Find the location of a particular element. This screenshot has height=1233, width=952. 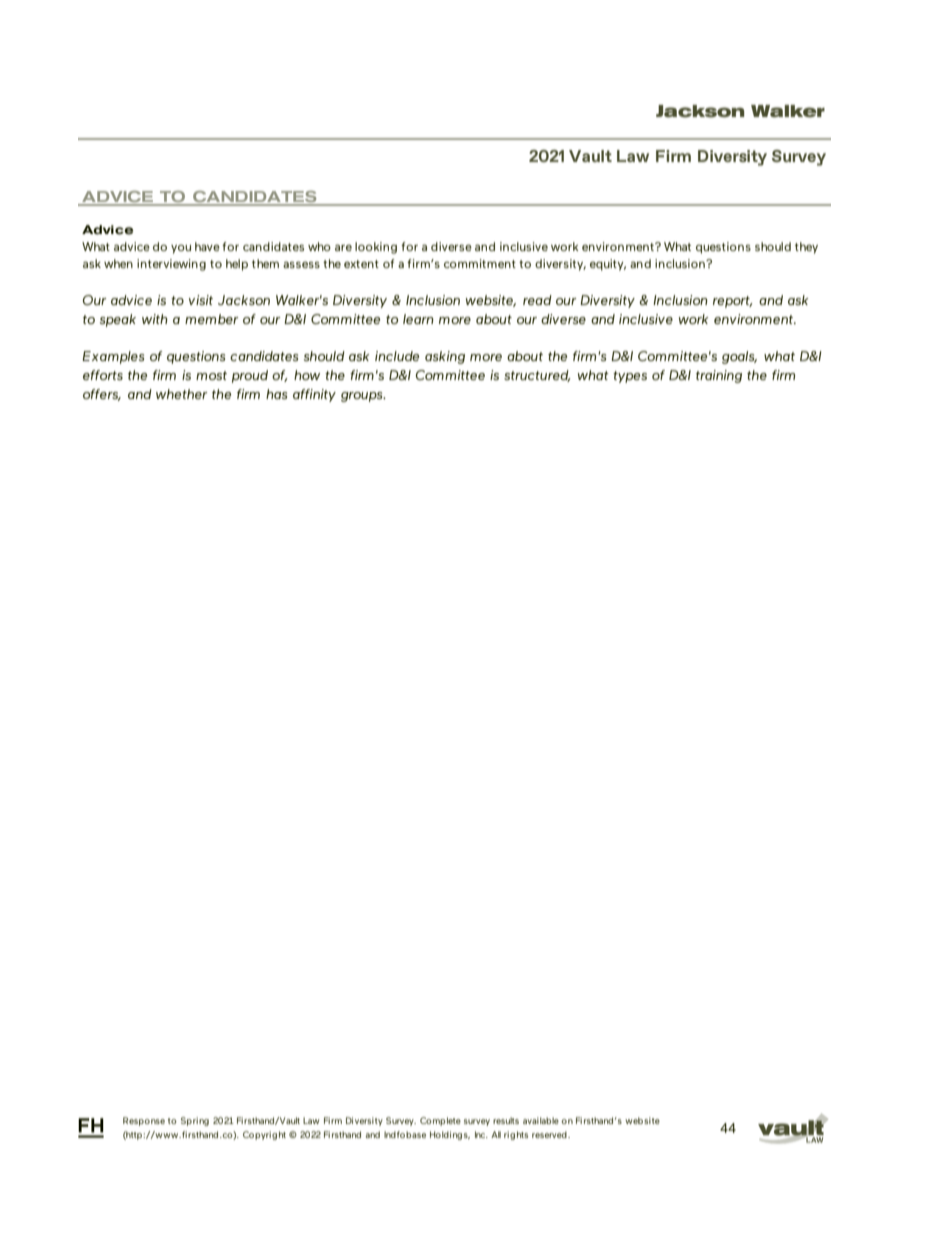

training is located at coordinates (719, 376).
